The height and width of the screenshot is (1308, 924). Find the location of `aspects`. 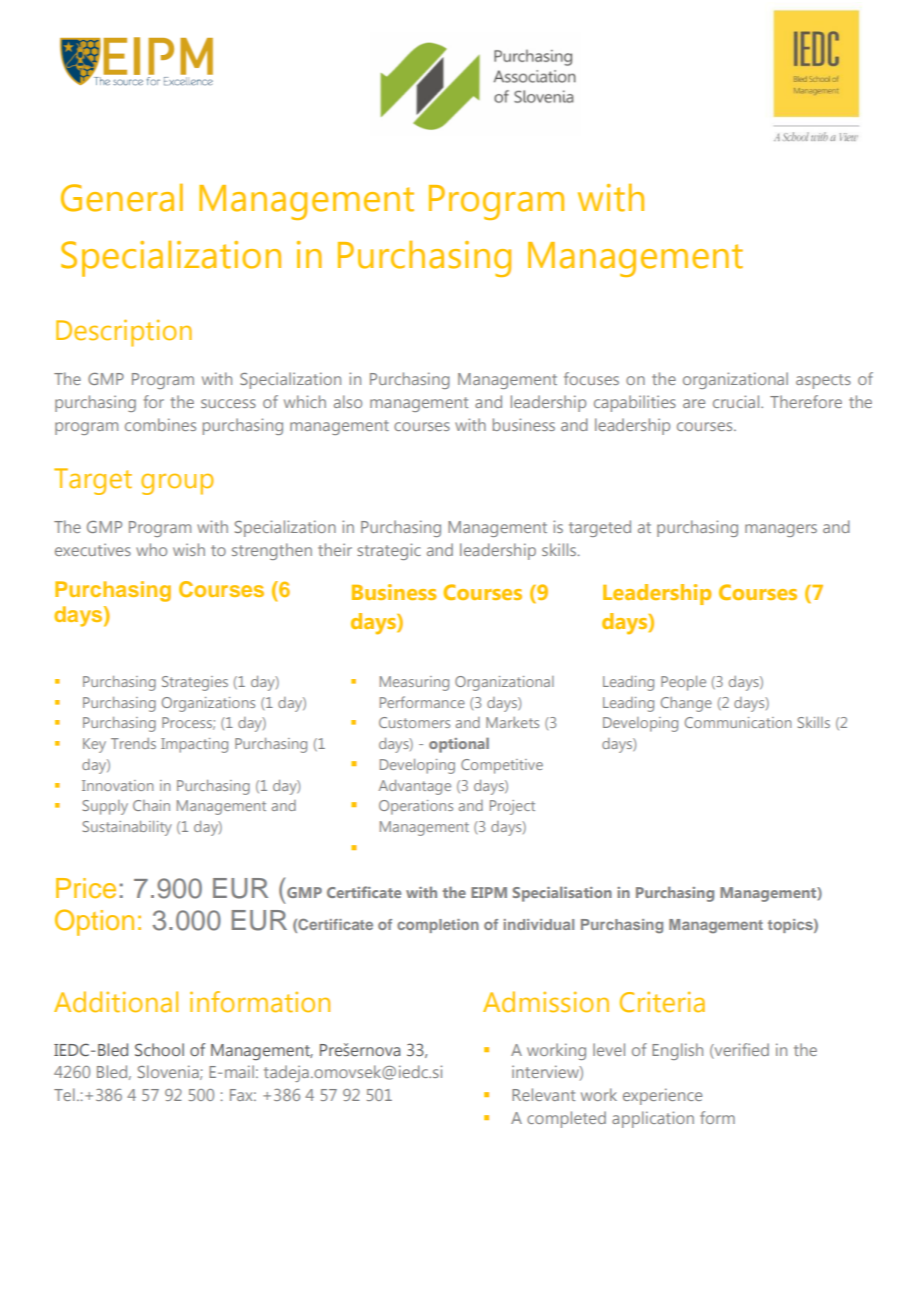

aspects is located at coordinates (823, 381).
